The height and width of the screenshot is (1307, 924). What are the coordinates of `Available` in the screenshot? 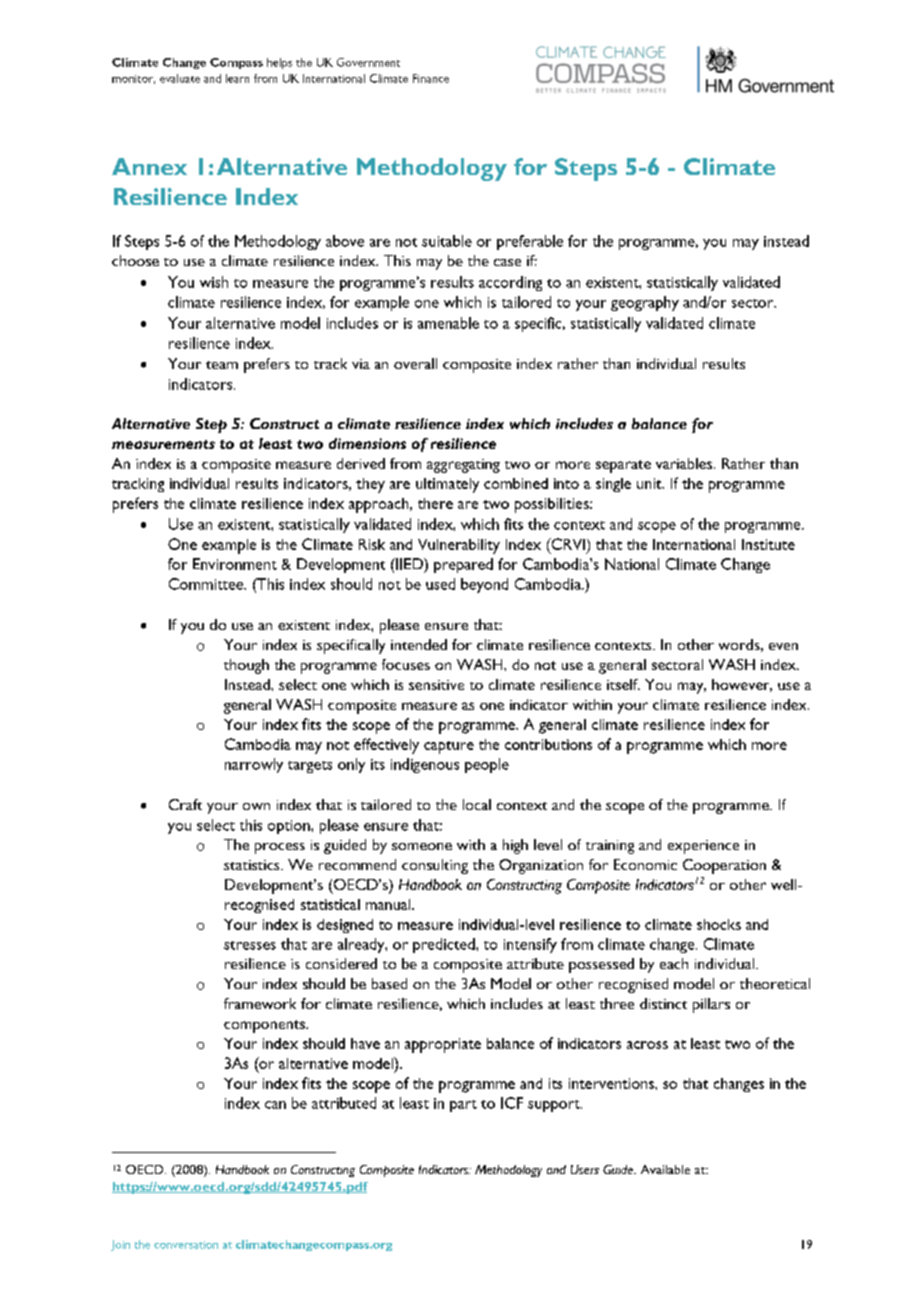 It's located at (665, 1169).
